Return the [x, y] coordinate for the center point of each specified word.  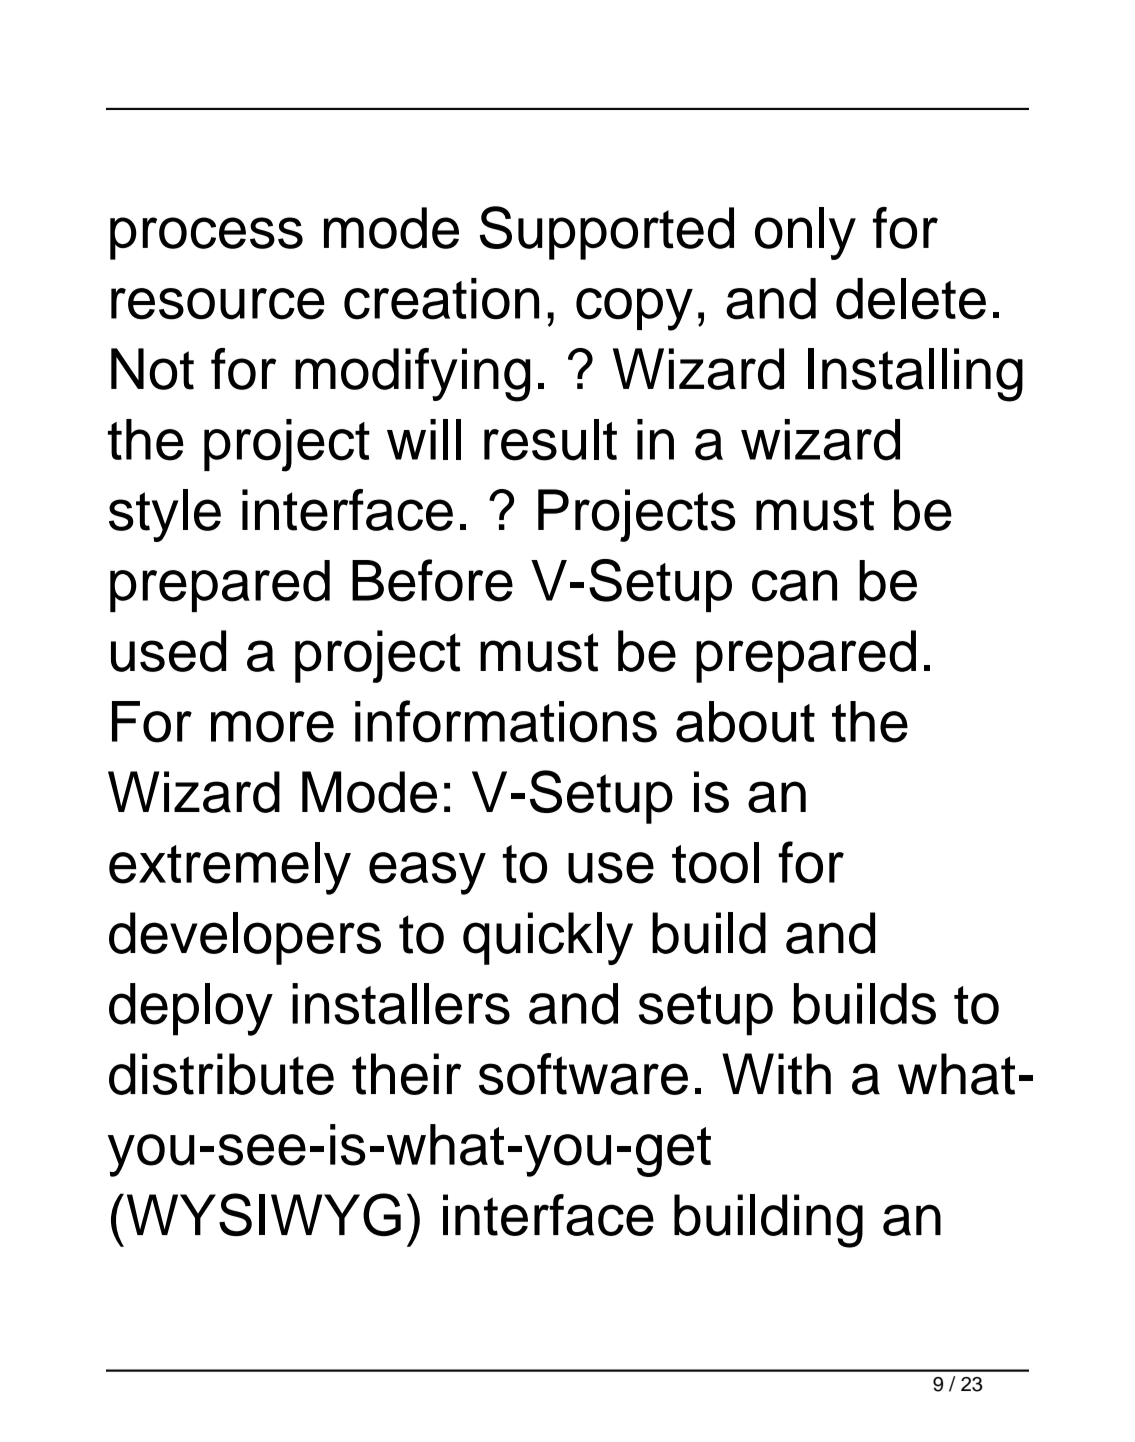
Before [432, 580]
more [272, 727]
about [745, 722]
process [206, 238]
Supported [607, 233]
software [583, 1074]
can [794, 586]
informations [506, 721]
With [776, 1074]
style [165, 515]
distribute [221, 1074]
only [805, 233]
